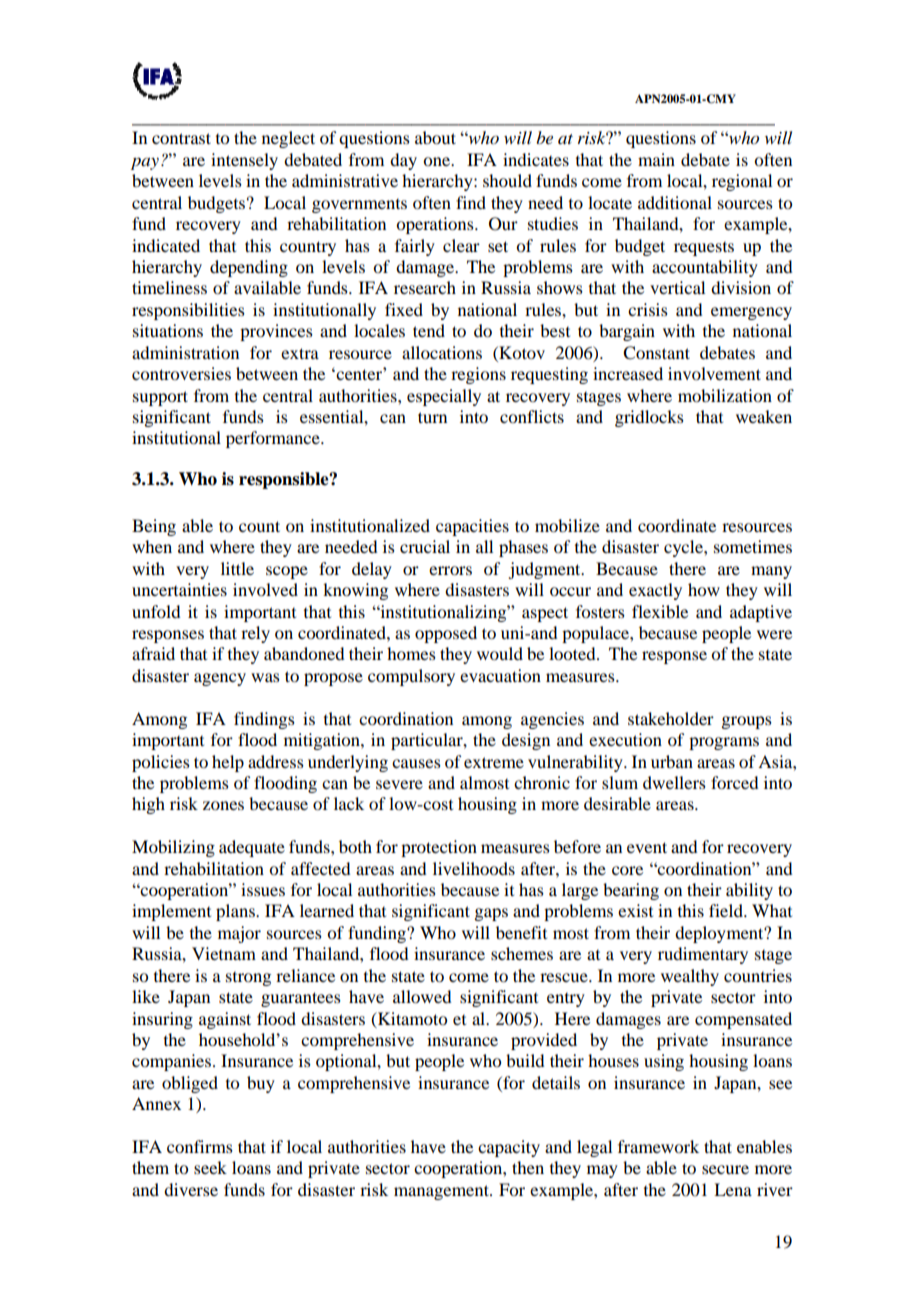 The image size is (924, 1308). What do you see at coordinates (435, 137) in the image?
I see `about` at bounding box center [435, 137].
